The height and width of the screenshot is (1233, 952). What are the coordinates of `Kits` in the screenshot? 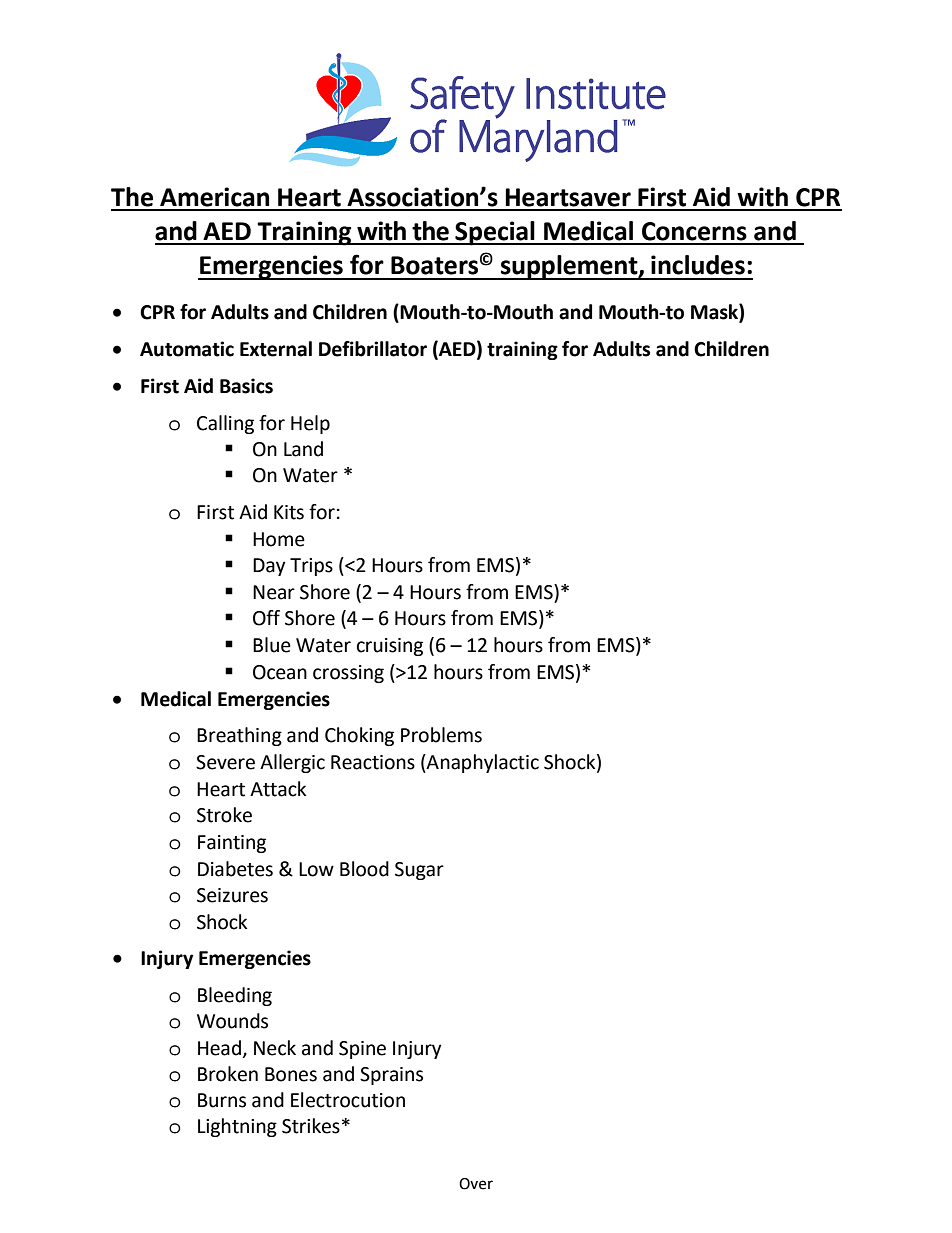 It's located at (289, 512).
